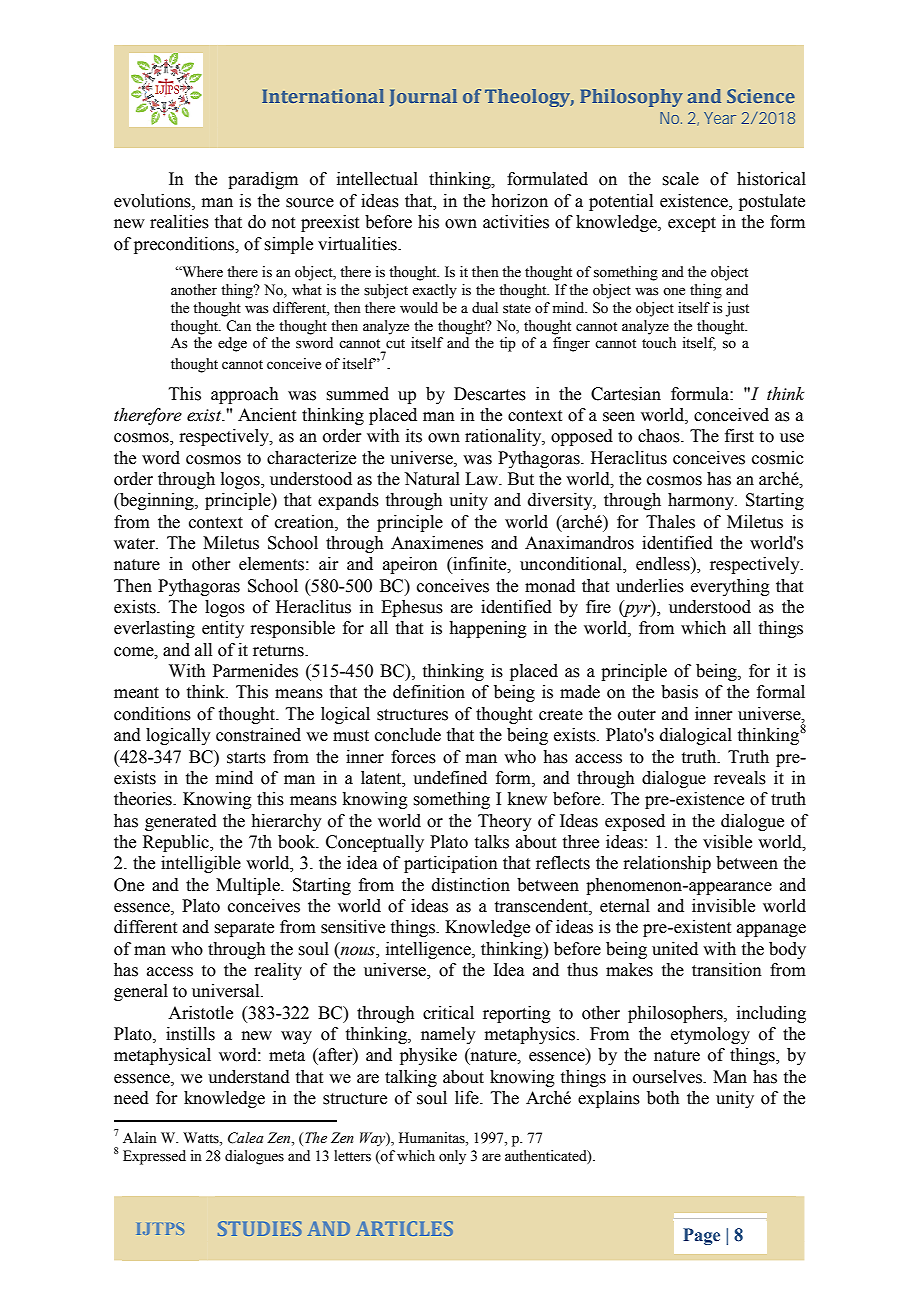 Image resolution: width=924 pixels, height=1303 pixels. Describe the element at coordinates (761, 96) in the document. I see `Science` at that location.
